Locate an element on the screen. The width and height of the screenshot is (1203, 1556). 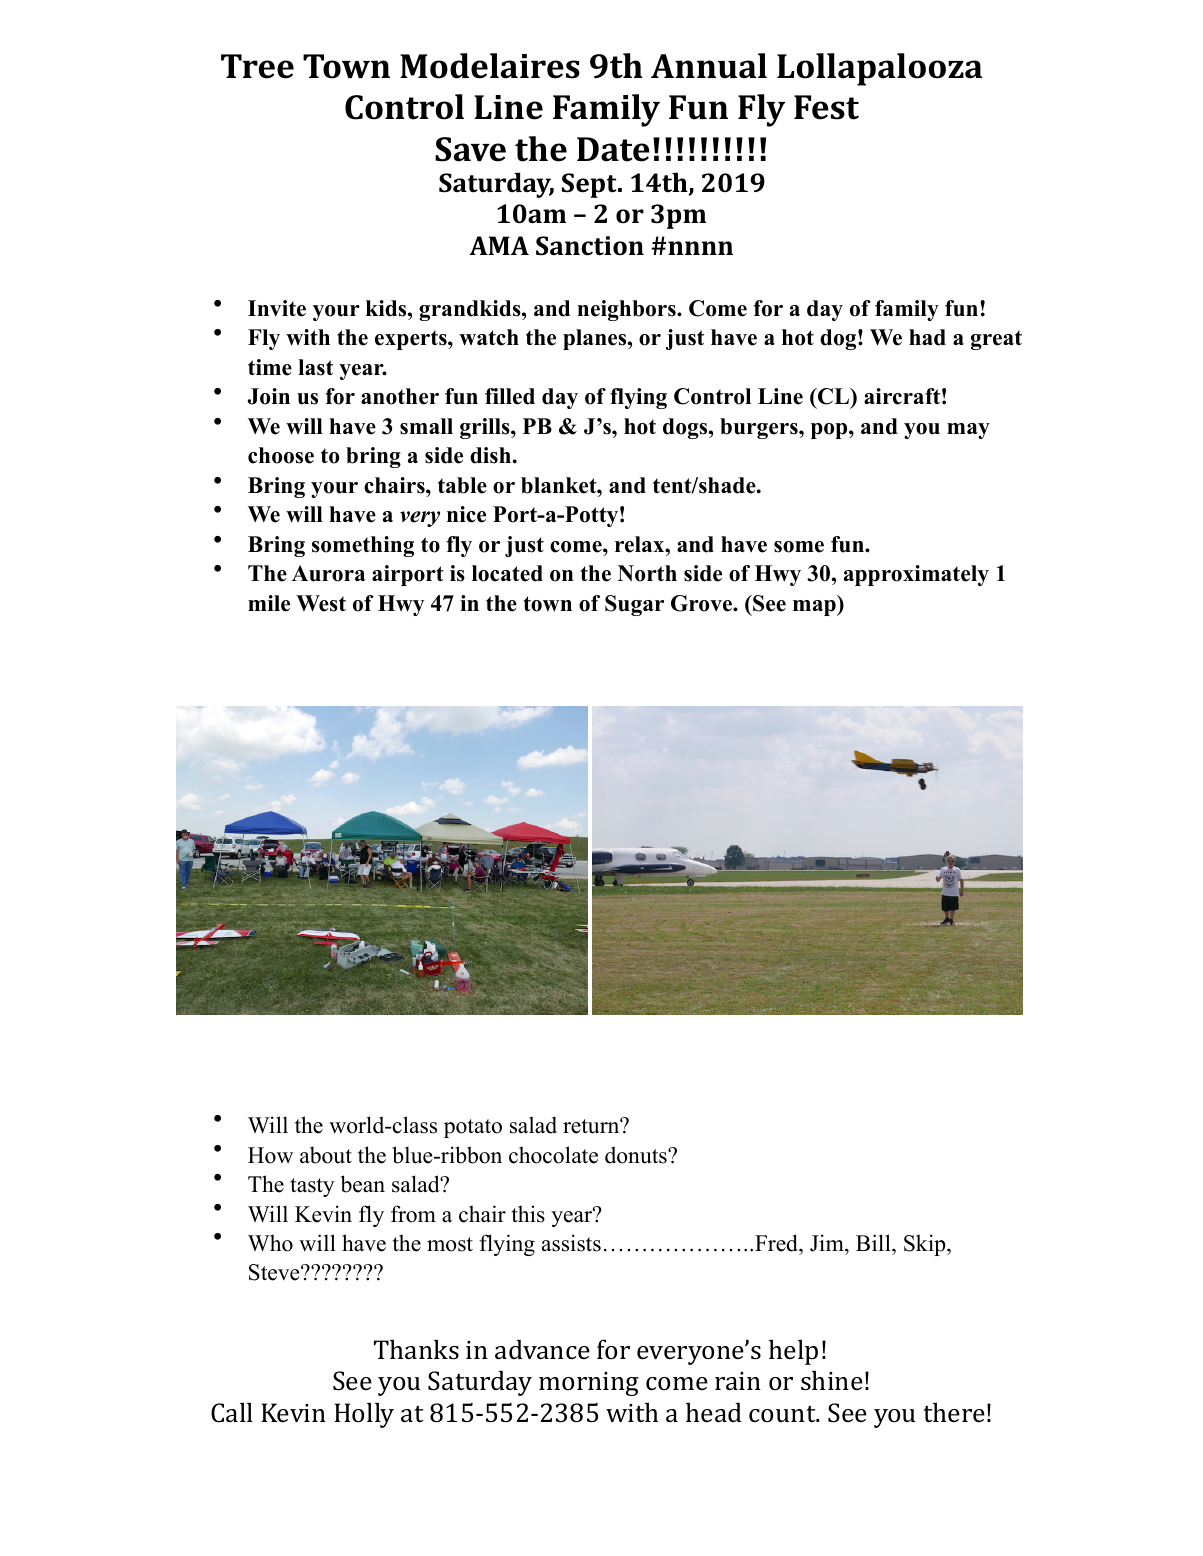
approximately is located at coordinates (916, 575).
